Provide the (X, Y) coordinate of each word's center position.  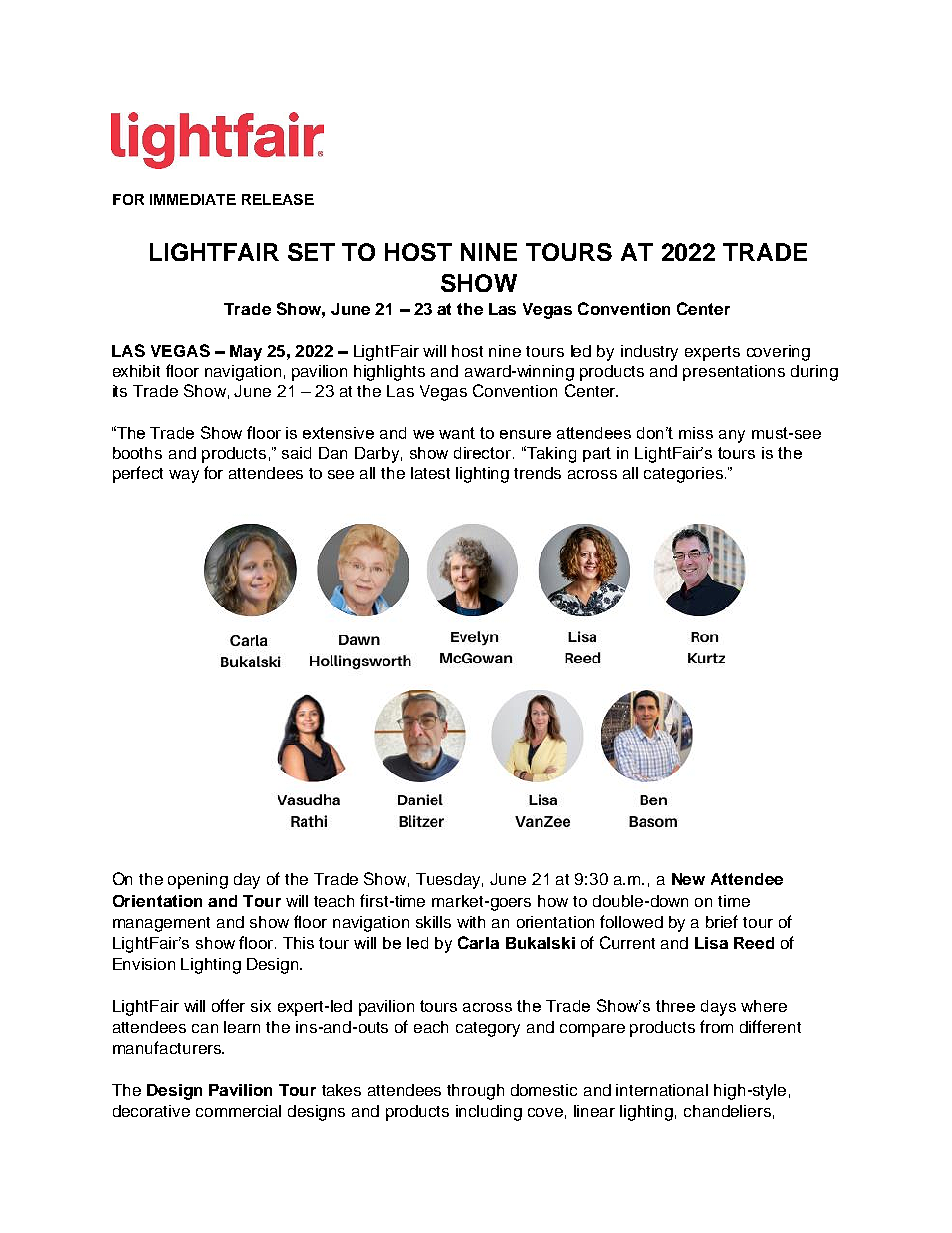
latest (430, 473)
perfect (138, 474)
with (471, 922)
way (184, 476)
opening (198, 881)
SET (311, 252)
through (475, 1092)
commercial (238, 1111)
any (732, 436)
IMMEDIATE (193, 199)
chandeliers (727, 1111)
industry (649, 353)
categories (683, 475)
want (457, 433)
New (688, 879)
